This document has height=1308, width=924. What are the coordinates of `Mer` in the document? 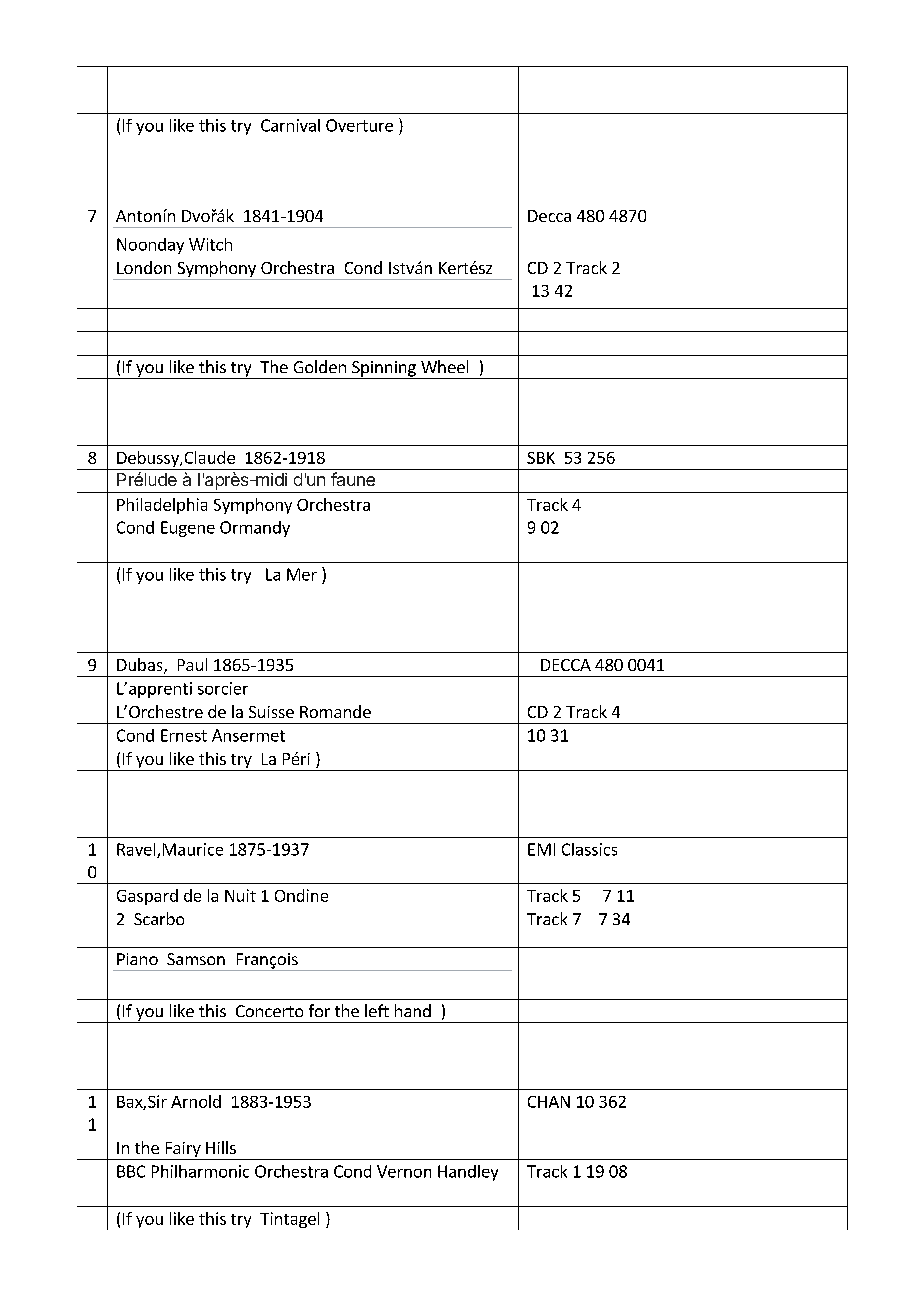 It's located at (302, 574).
